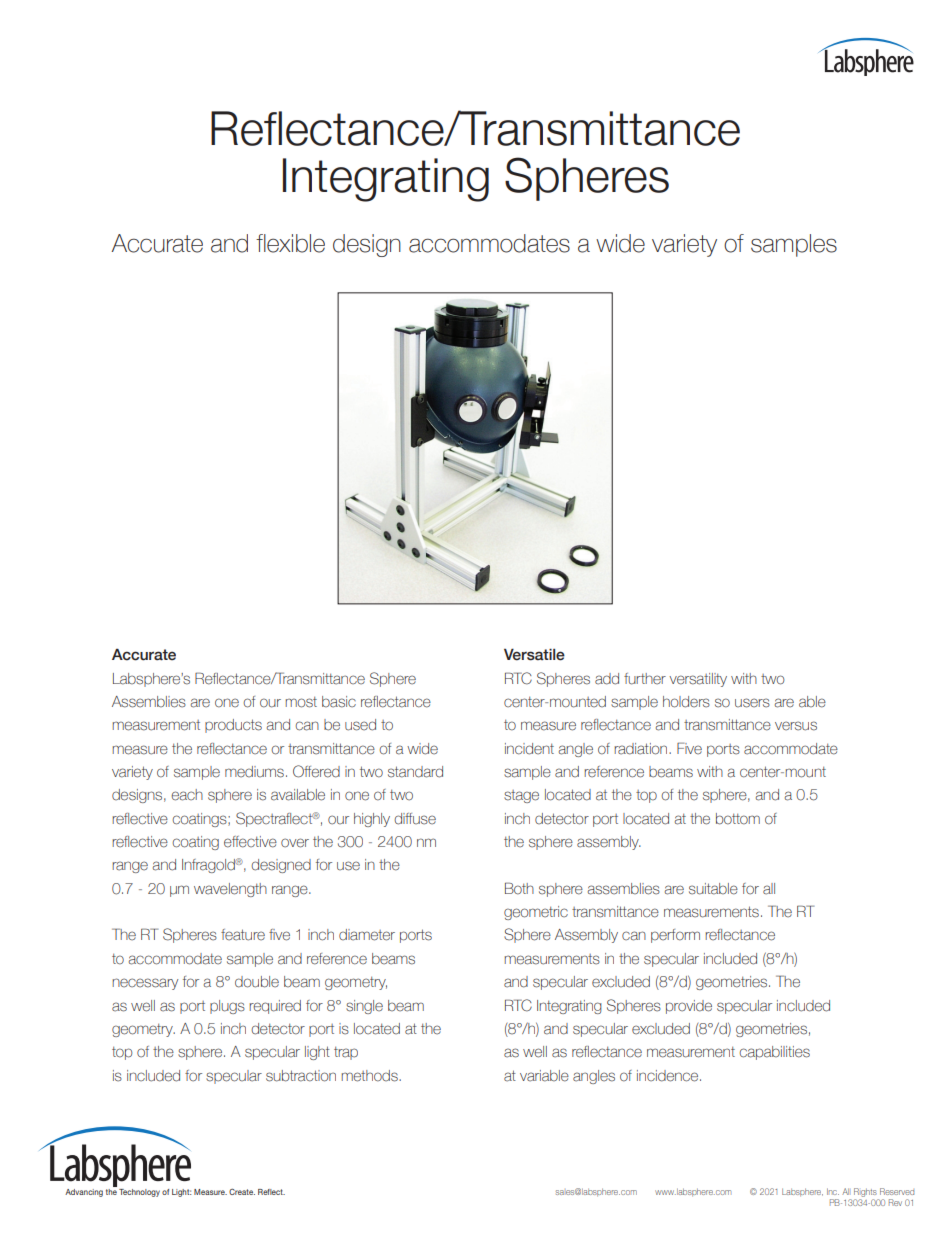 The width and height of the screenshot is (952, 1233). Describe the element at coordinates (698, 680) in the screenshot. I see `versatility` at that location.
